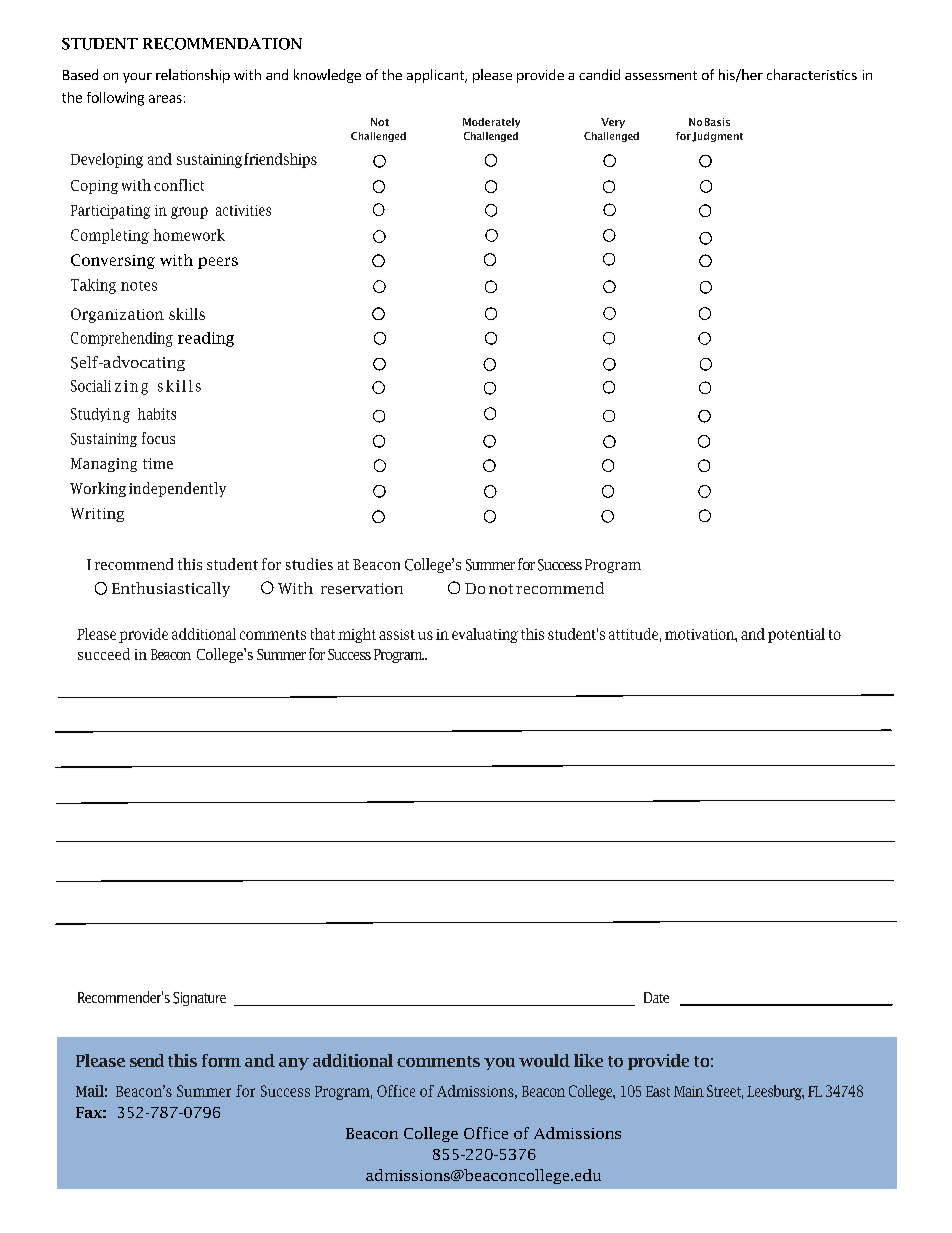  I want to click on habits, so click(157, 414).
